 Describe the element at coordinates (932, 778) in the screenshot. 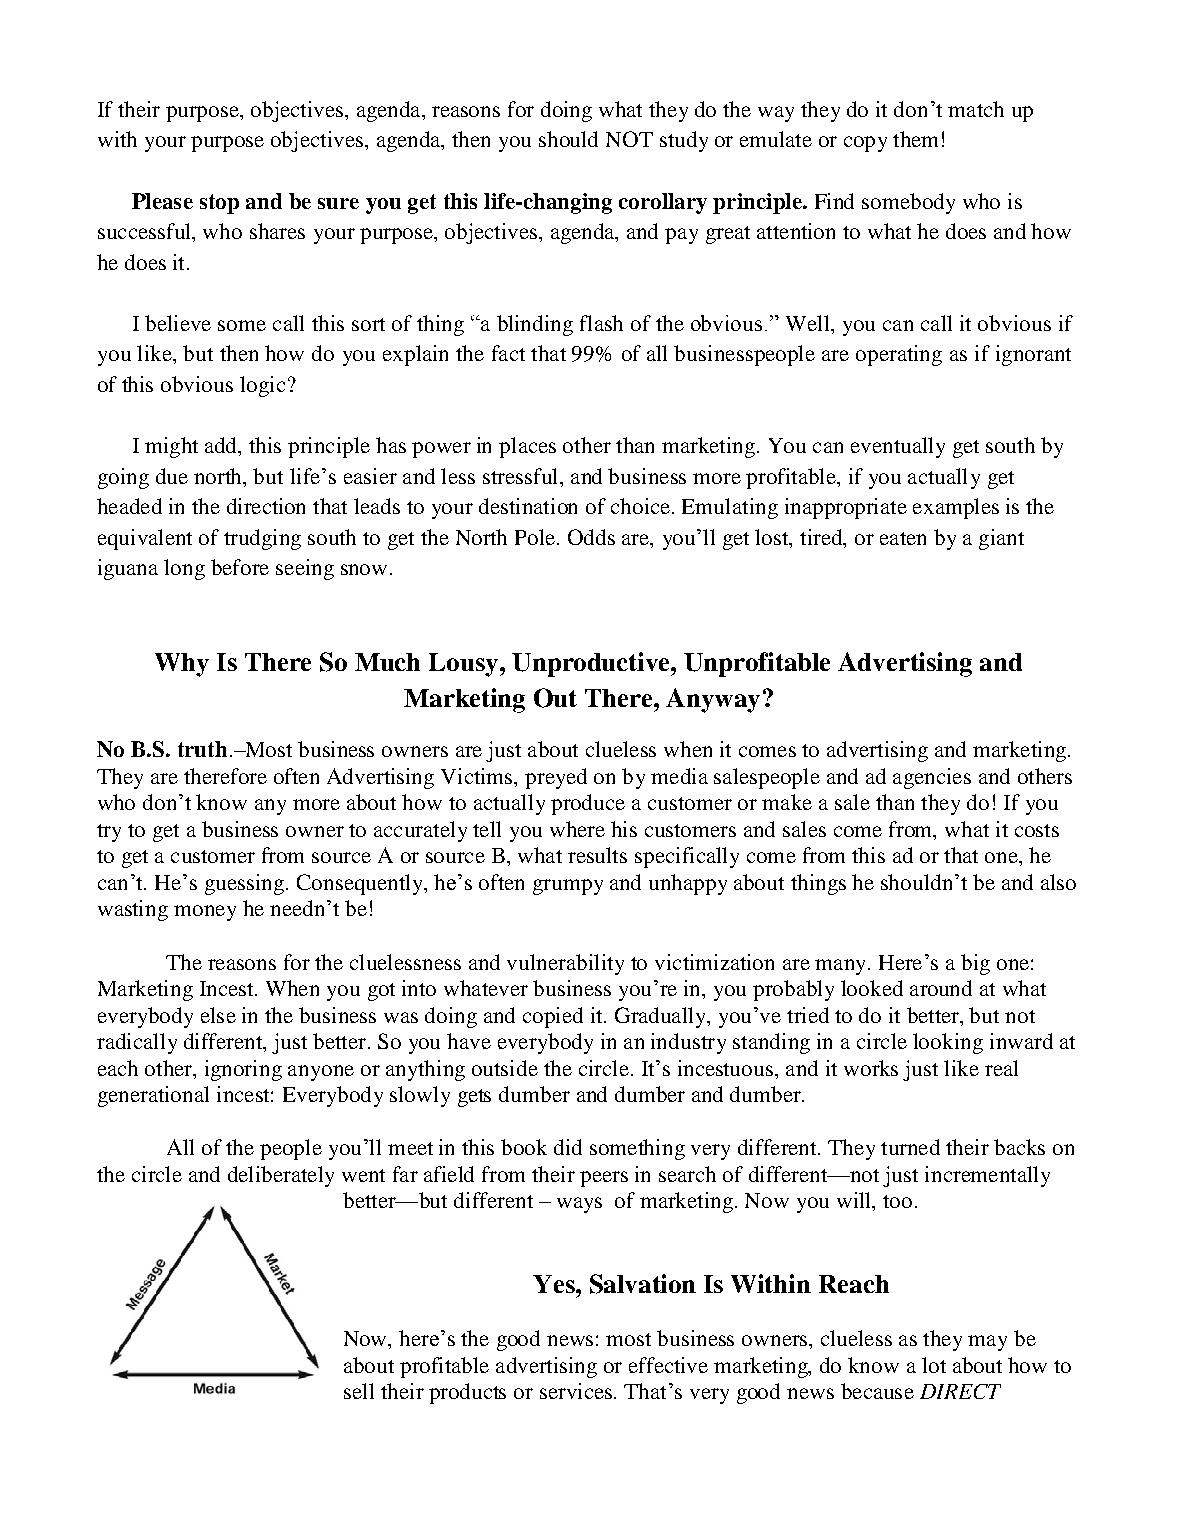

I see `agencies` at that location.
